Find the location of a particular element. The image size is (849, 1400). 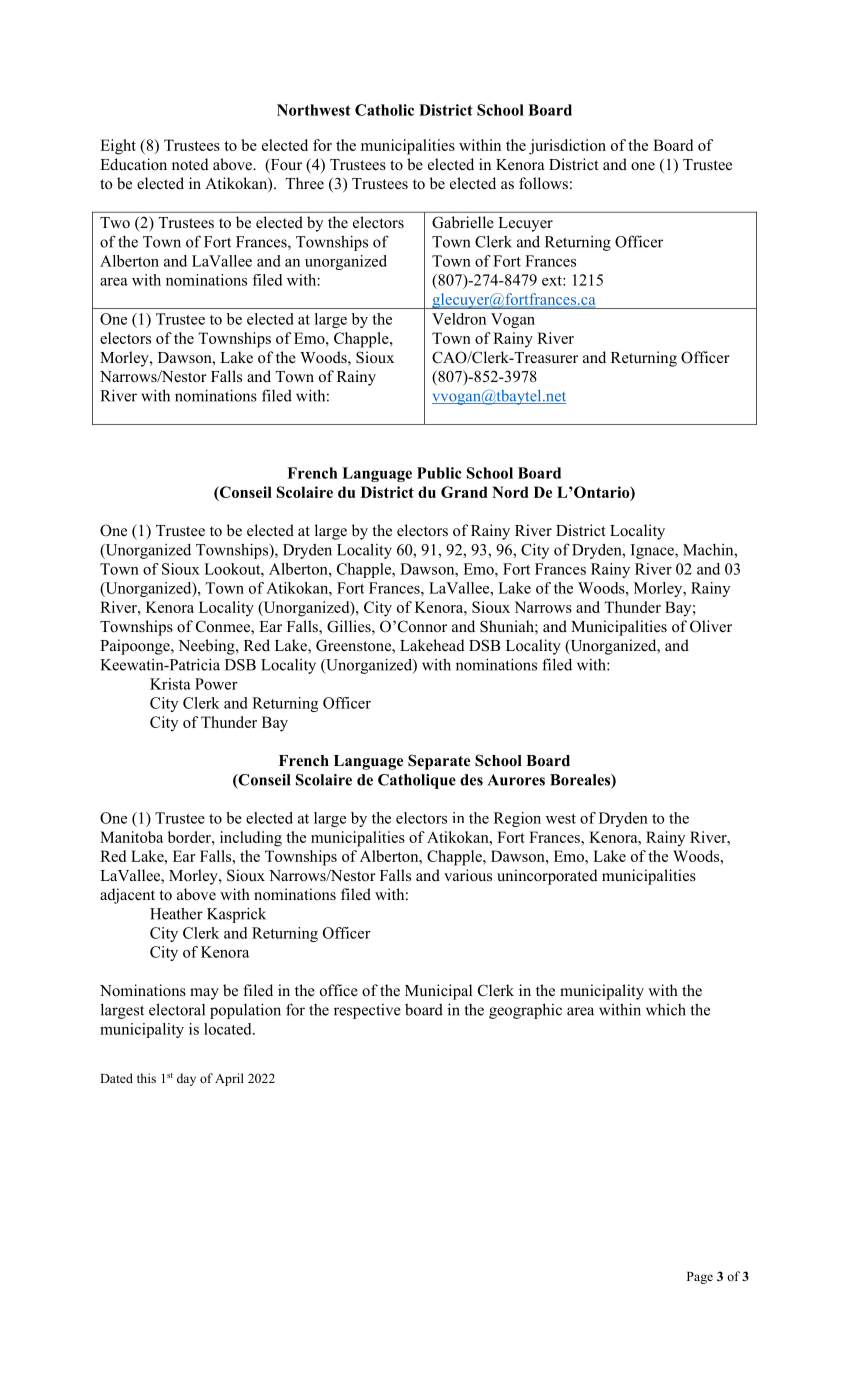

unincorporated is located at coordinates (547, 877).
